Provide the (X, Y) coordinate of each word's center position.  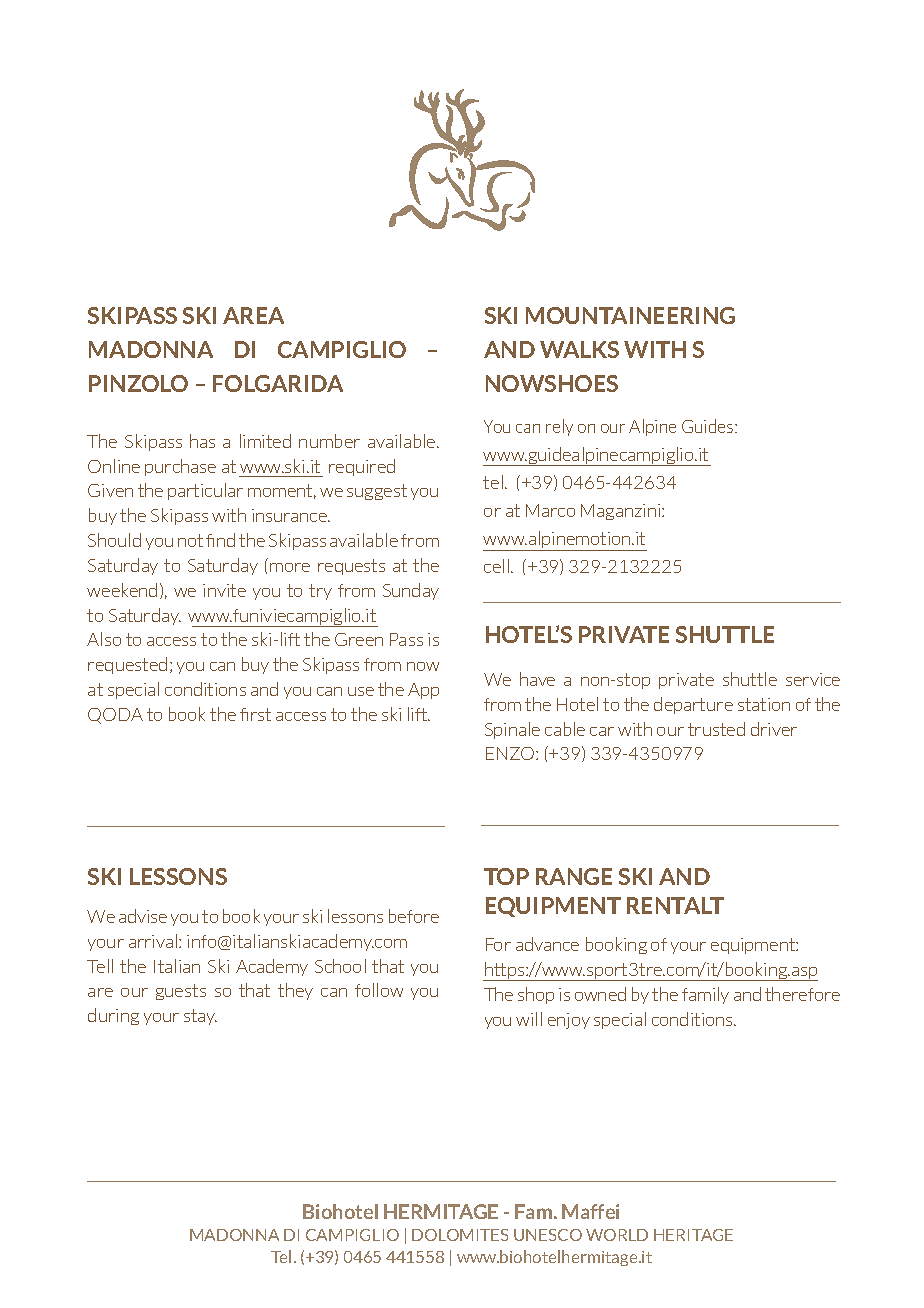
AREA (253, 315)
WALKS (579, 349)
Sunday (411, 591)
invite (224, 590)
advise (143, 916)
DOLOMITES (460, 1235)
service (813, 679)
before (414, 916)
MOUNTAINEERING (630, 315)
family (705, 995)
